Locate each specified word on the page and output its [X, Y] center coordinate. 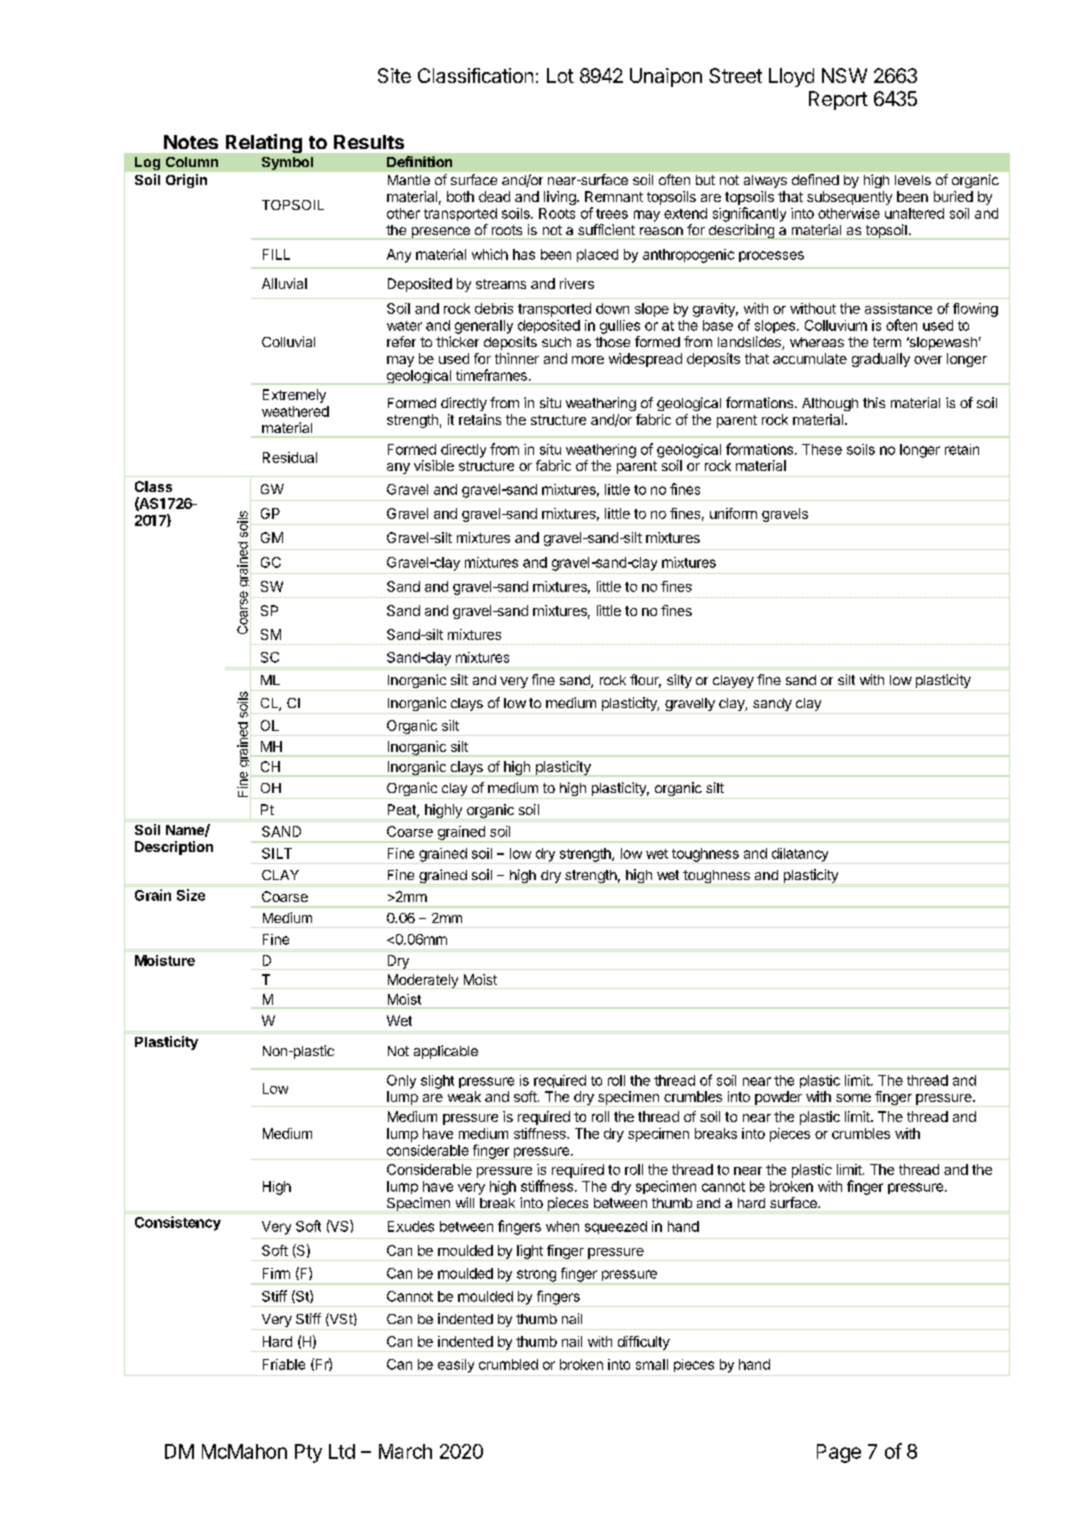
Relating [264, 143]
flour [645, 681]
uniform [733, 513]
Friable [284, 1364]
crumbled [508, 1364]
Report [838, 100]
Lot [560, 75]
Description [174, 848]
